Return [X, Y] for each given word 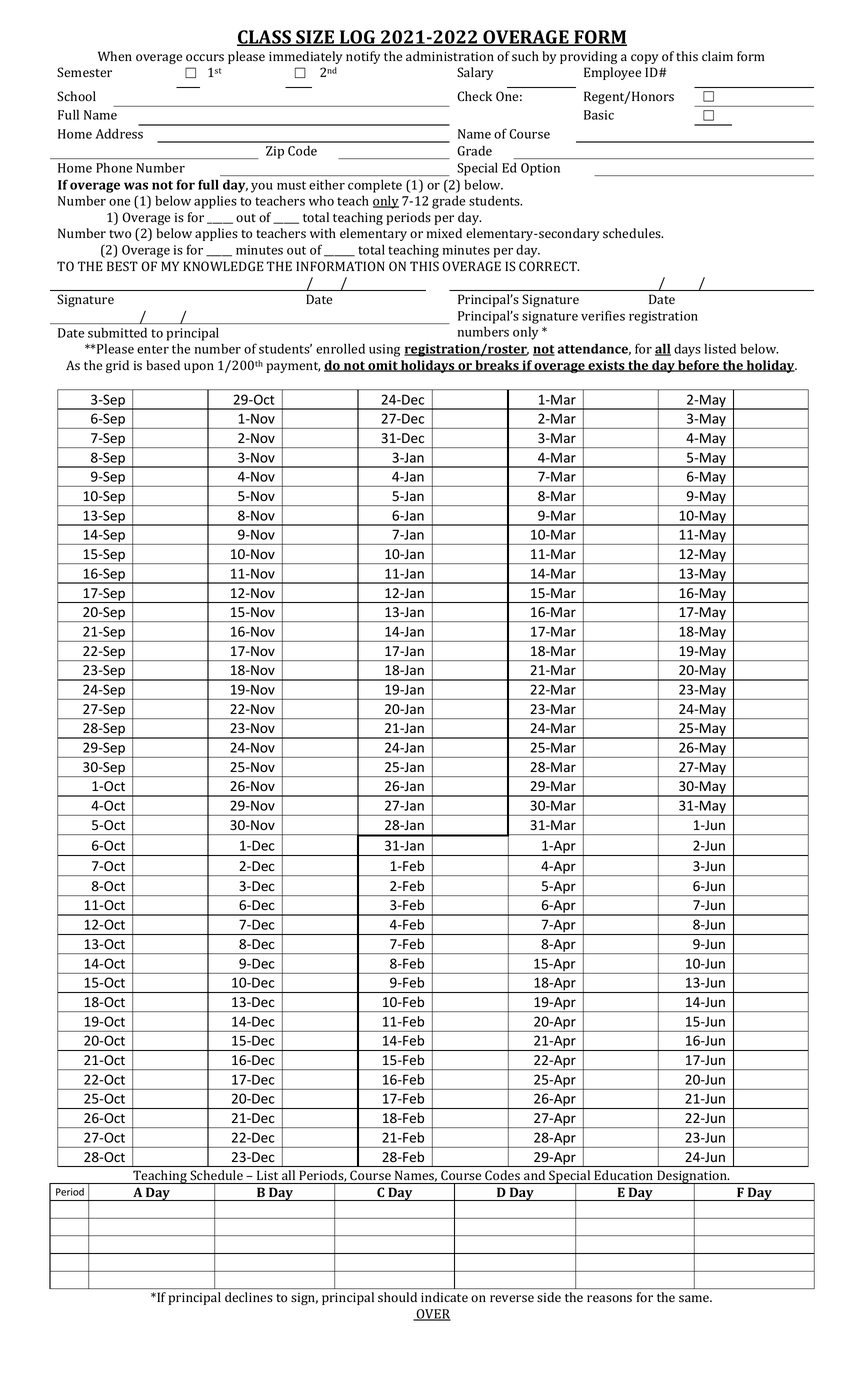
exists [606, 366]
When [115, 56]
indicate [444, 1297]
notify [363, 57]
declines [249, 1297]
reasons [609, 1299]
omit [383, 366]
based [163, 365]
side [549, 1297]
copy [644, 59]
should [397, 1297]
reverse [512, 1299]
